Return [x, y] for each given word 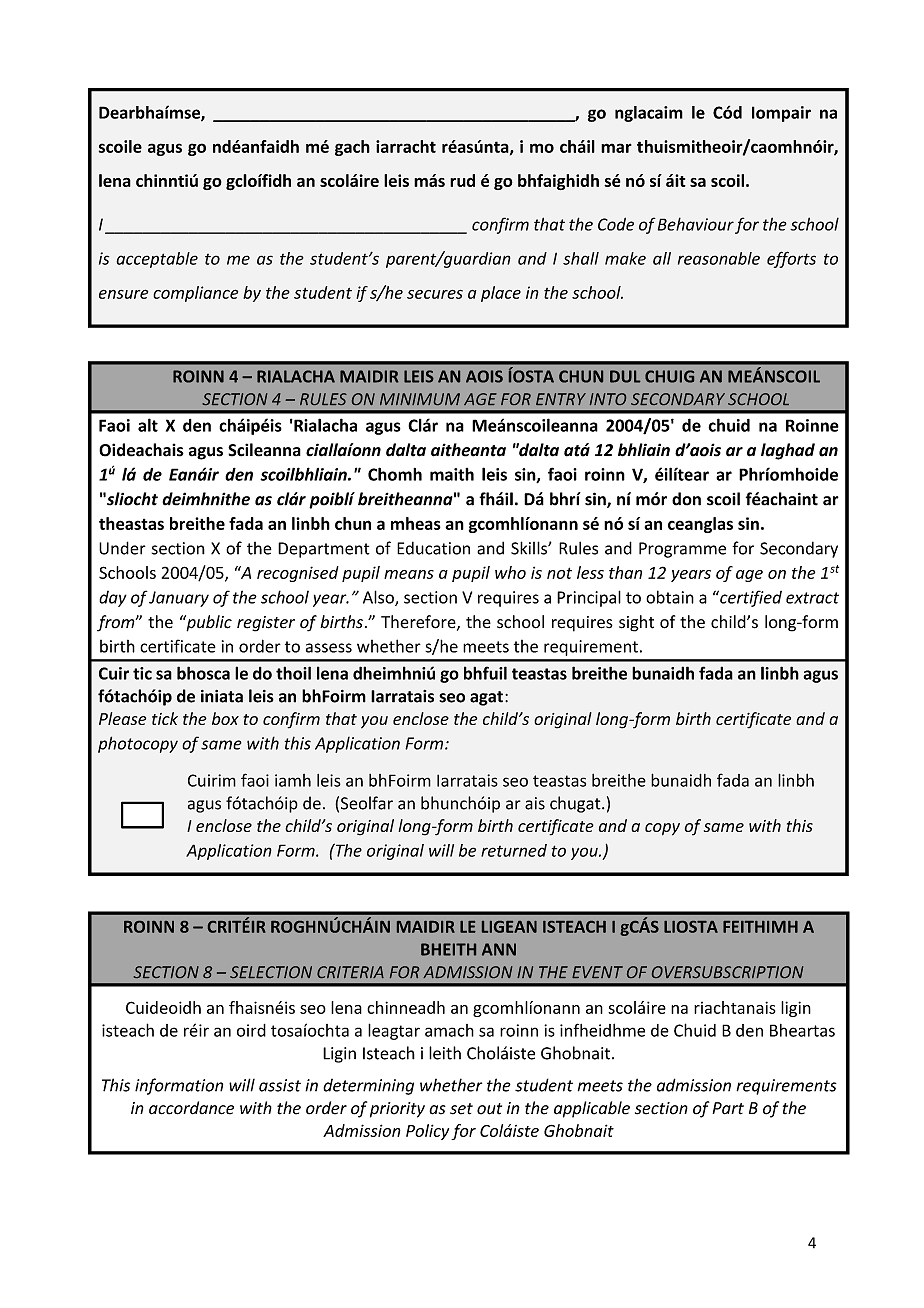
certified [750, 598]
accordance [191, 1108]
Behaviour [696, 224]
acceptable [157, 260]
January [179, 599]
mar [616, 148]
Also [379, 598]
